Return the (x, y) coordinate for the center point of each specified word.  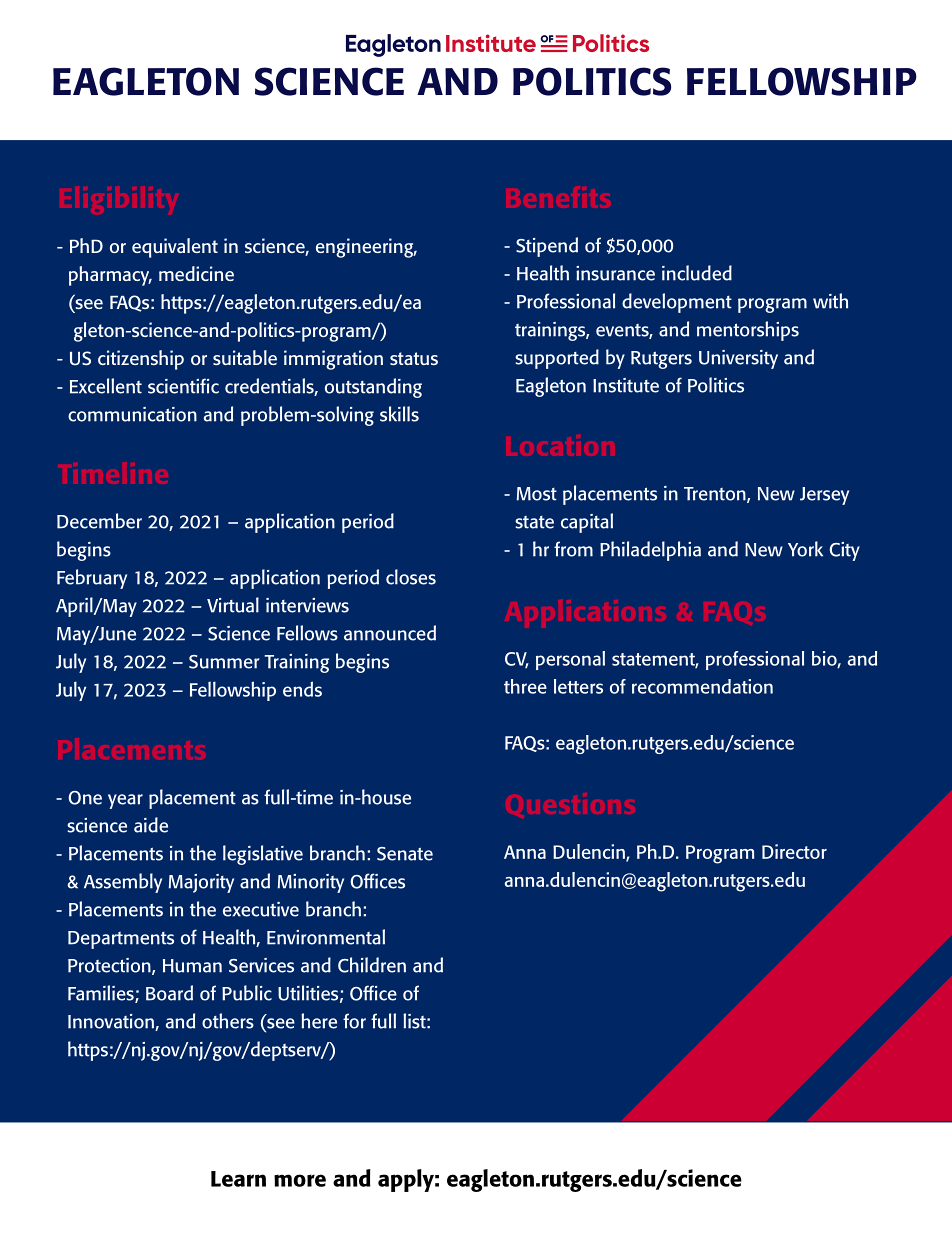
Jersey (824, 496)
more (300, 1180)
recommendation (702, 686)
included (697, 273)
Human (192, 966)
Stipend (547, 247)
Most (537, 494)
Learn (238, 1179)
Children (372, 965)
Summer (224, 662)
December (99, 521)
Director (794, 851)
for (354, 1021)
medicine (196, 273)
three (525, 686)
